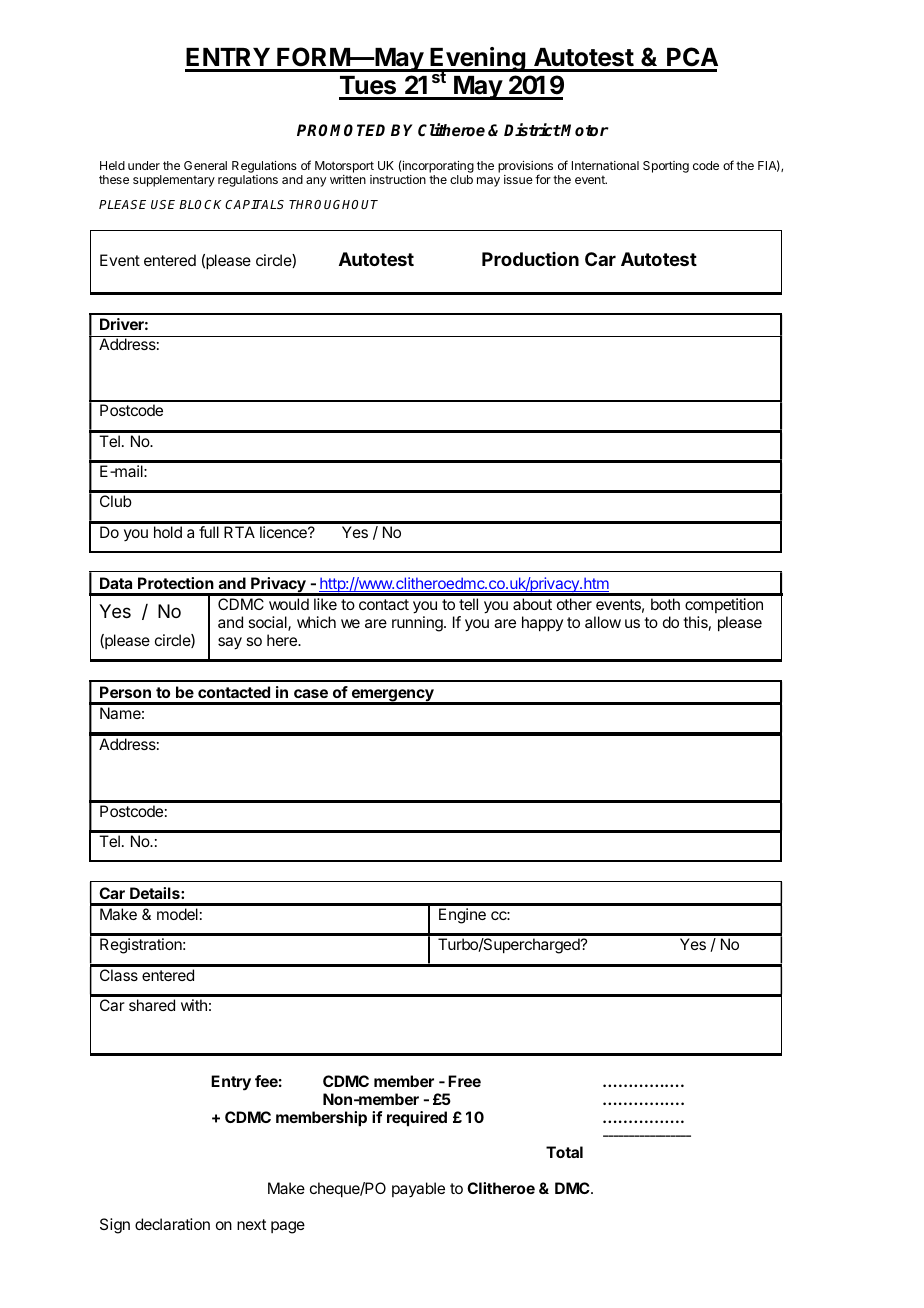 This screenshot has height=1308, width=924. Describe the element at coordinates (398, 179) in the screenshot. I see `instruction` at that location.
